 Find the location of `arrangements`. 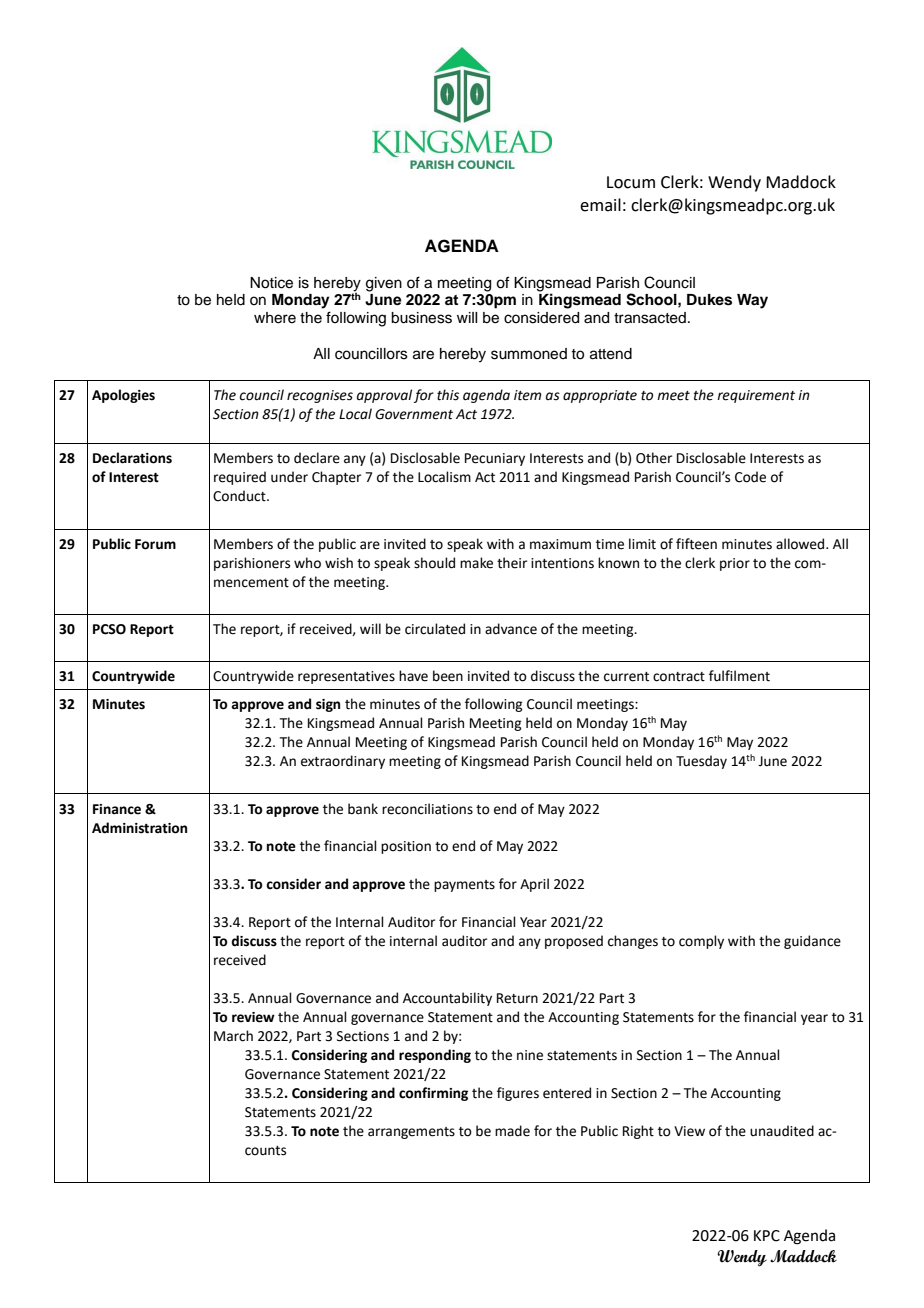

arrangements is located at coordinates (411, 1133).
